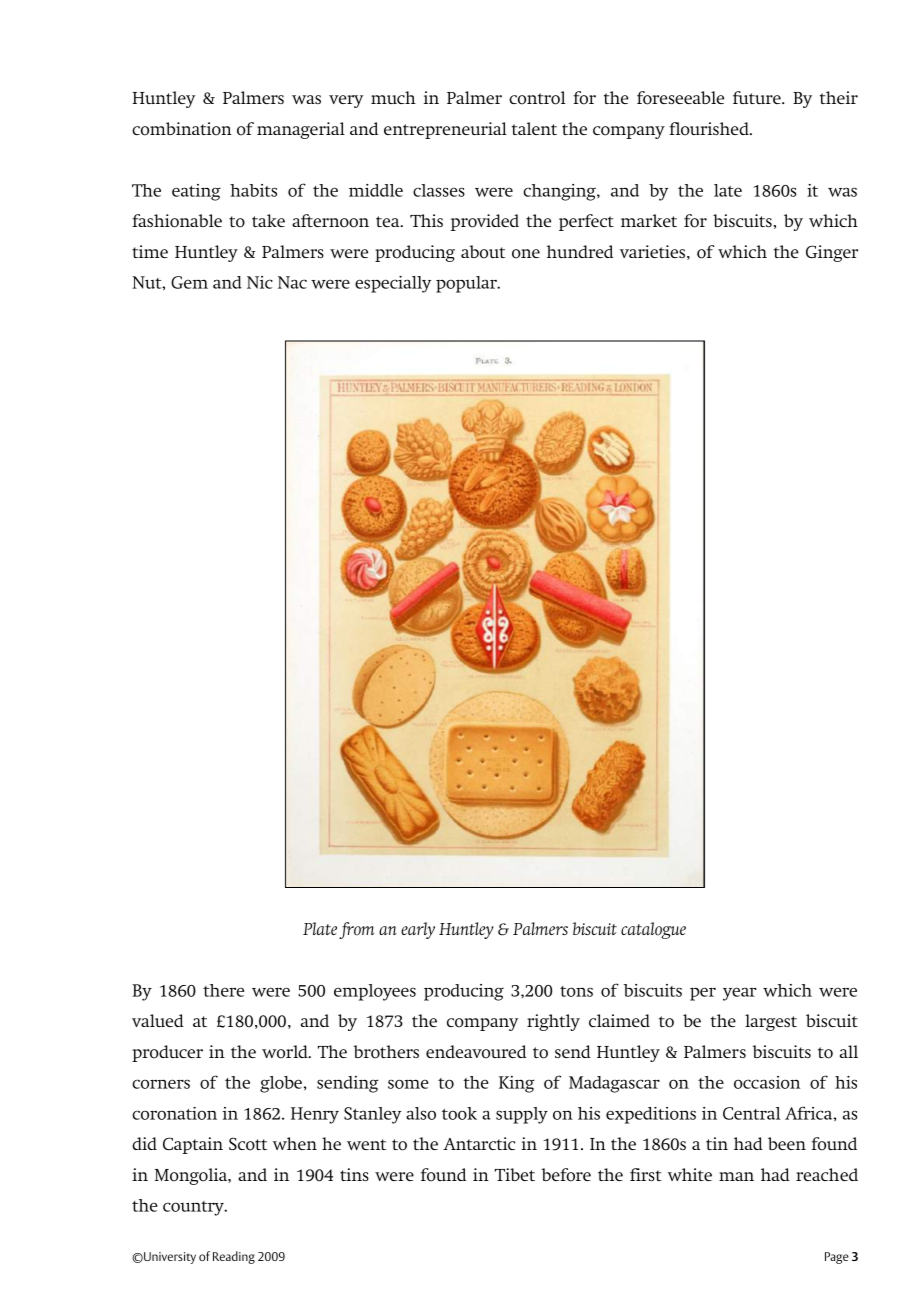 The image size is (924, 1308). Describe the element at coordinates (653, 930) in the screenshot. I see `catalogue` at that location.
